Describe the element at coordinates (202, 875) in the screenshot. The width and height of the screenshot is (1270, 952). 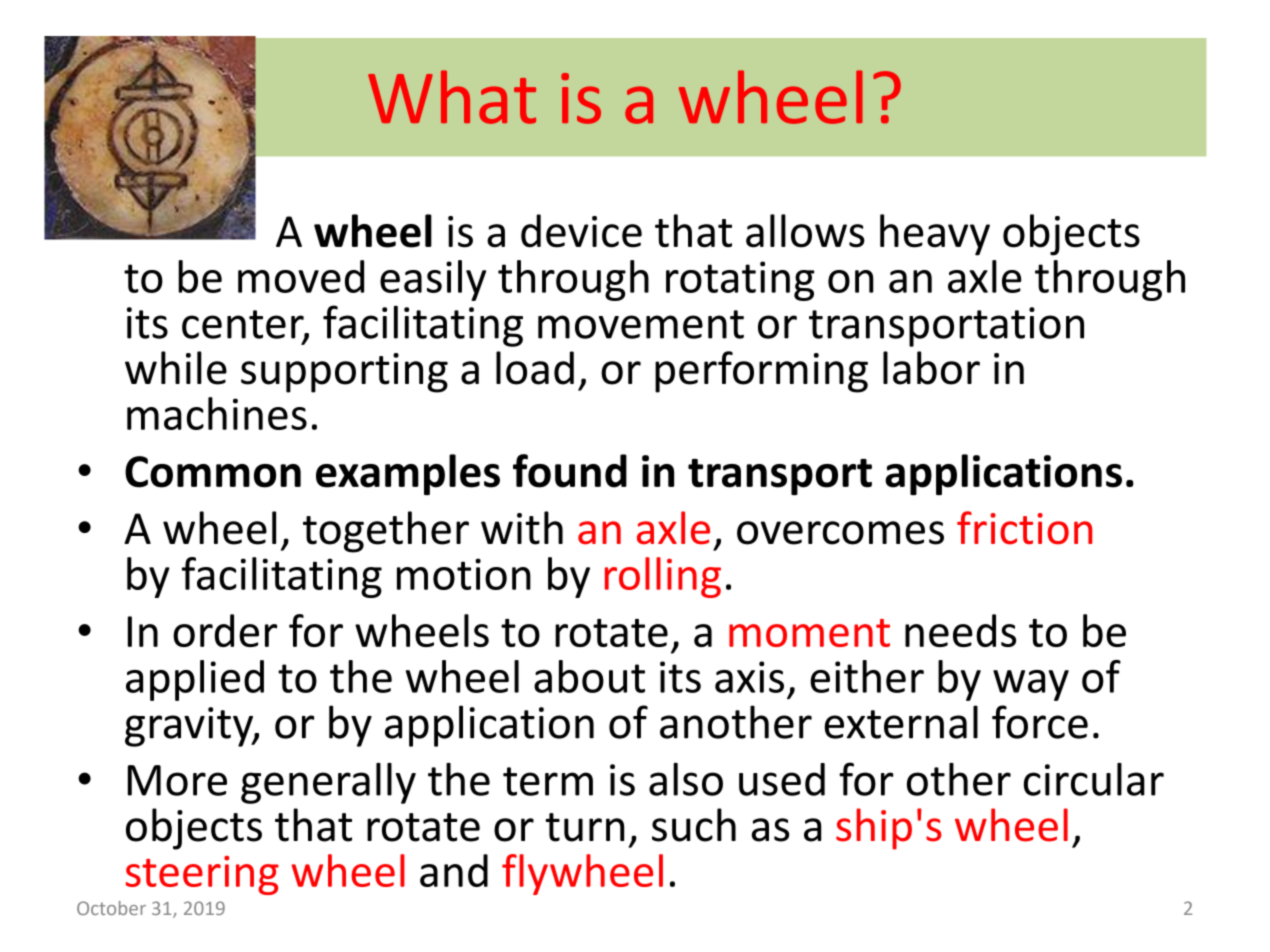
I see `steering` at that location.
